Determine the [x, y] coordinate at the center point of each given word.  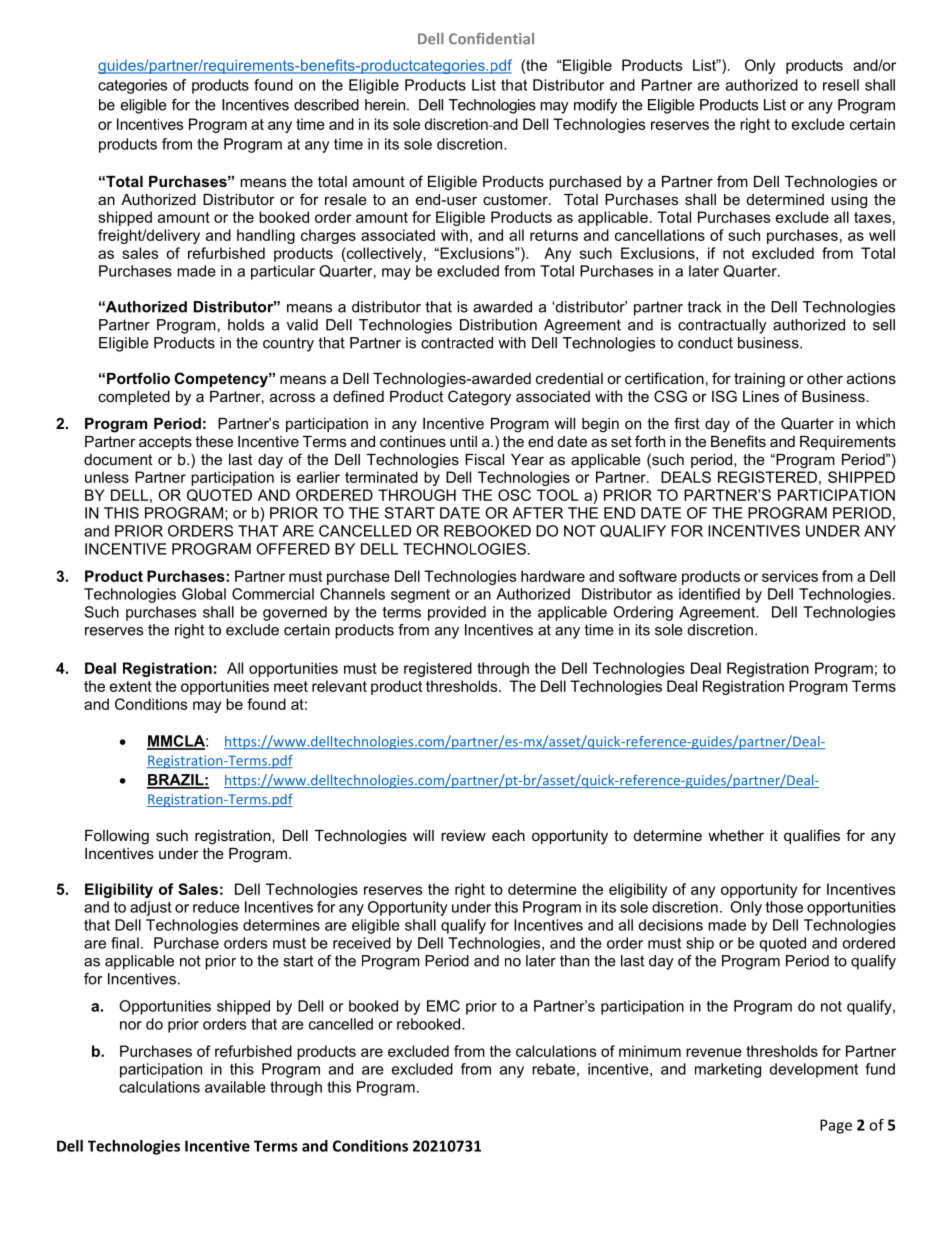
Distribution [498, 325]
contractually [722, 326]
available [235, 1087]
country [288, 344]
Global [204, 594]
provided [457, 613]
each [508, 835]
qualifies [812, 836]
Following [117, 837]
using [849, 201]
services [790, 576]
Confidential [491, 39]
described [326, 105]
